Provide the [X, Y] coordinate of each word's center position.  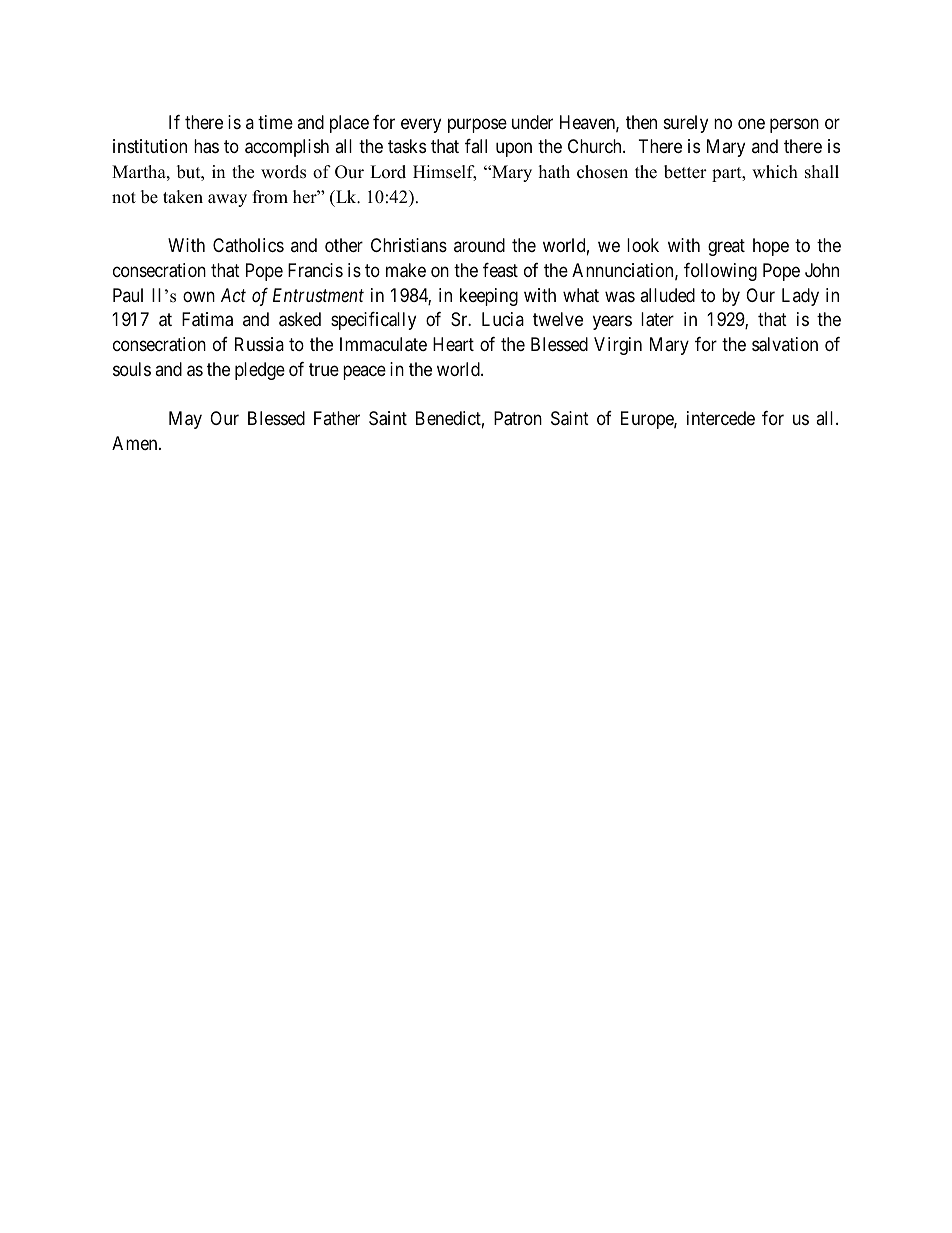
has [206, 146]
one [751, 123]
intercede [721, 418]
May [185, 420]
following [720, 272]
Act [233, 295]
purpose [477, 125]
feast [500, 270]
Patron [518, 418]
